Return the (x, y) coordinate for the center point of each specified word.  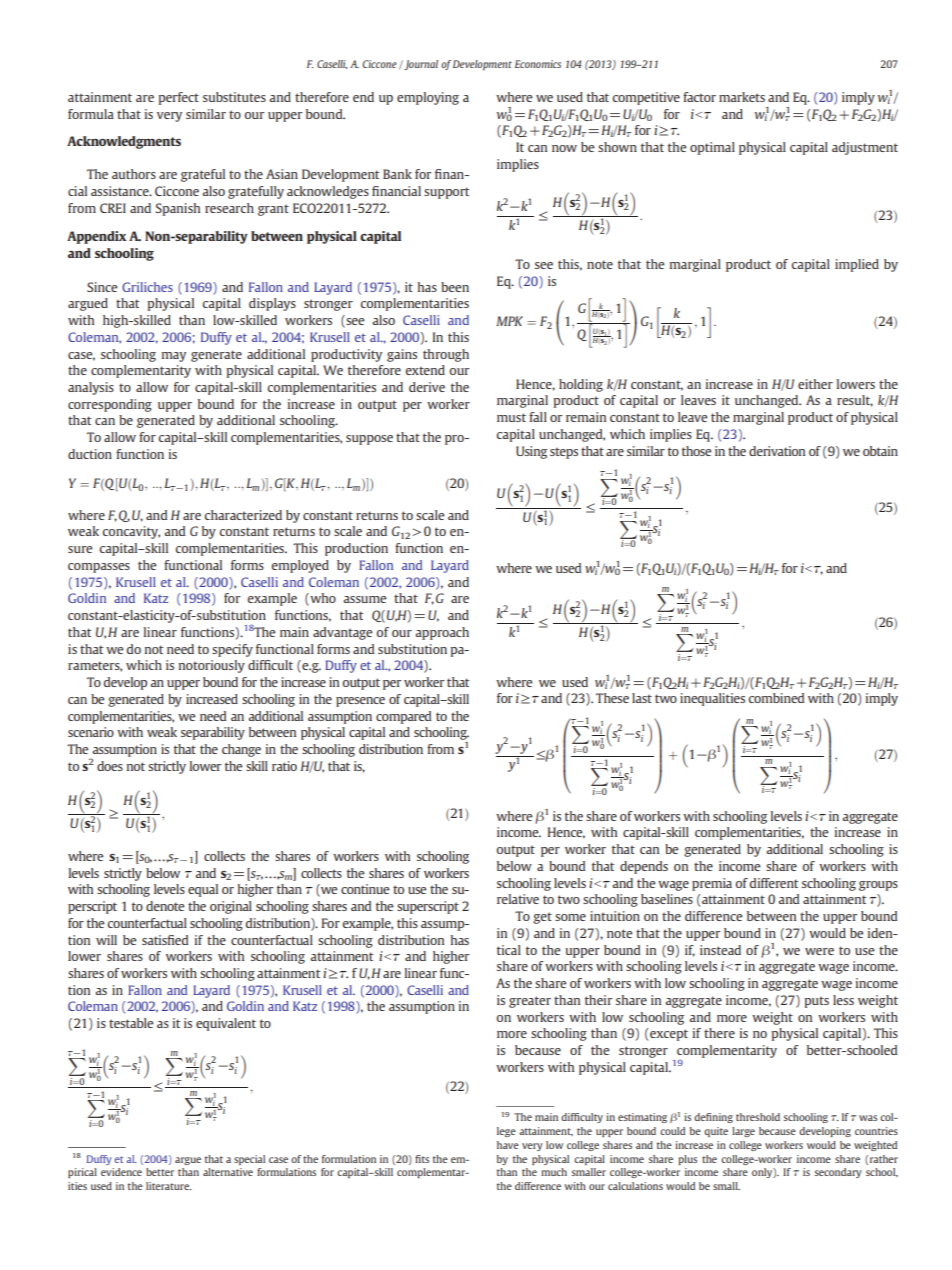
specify (232, 650)
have (508, 1145)
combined (776, 698)
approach (442, 633)
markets (742, 97)
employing (428, 98)
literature (168, 1186)
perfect (178, 98)
